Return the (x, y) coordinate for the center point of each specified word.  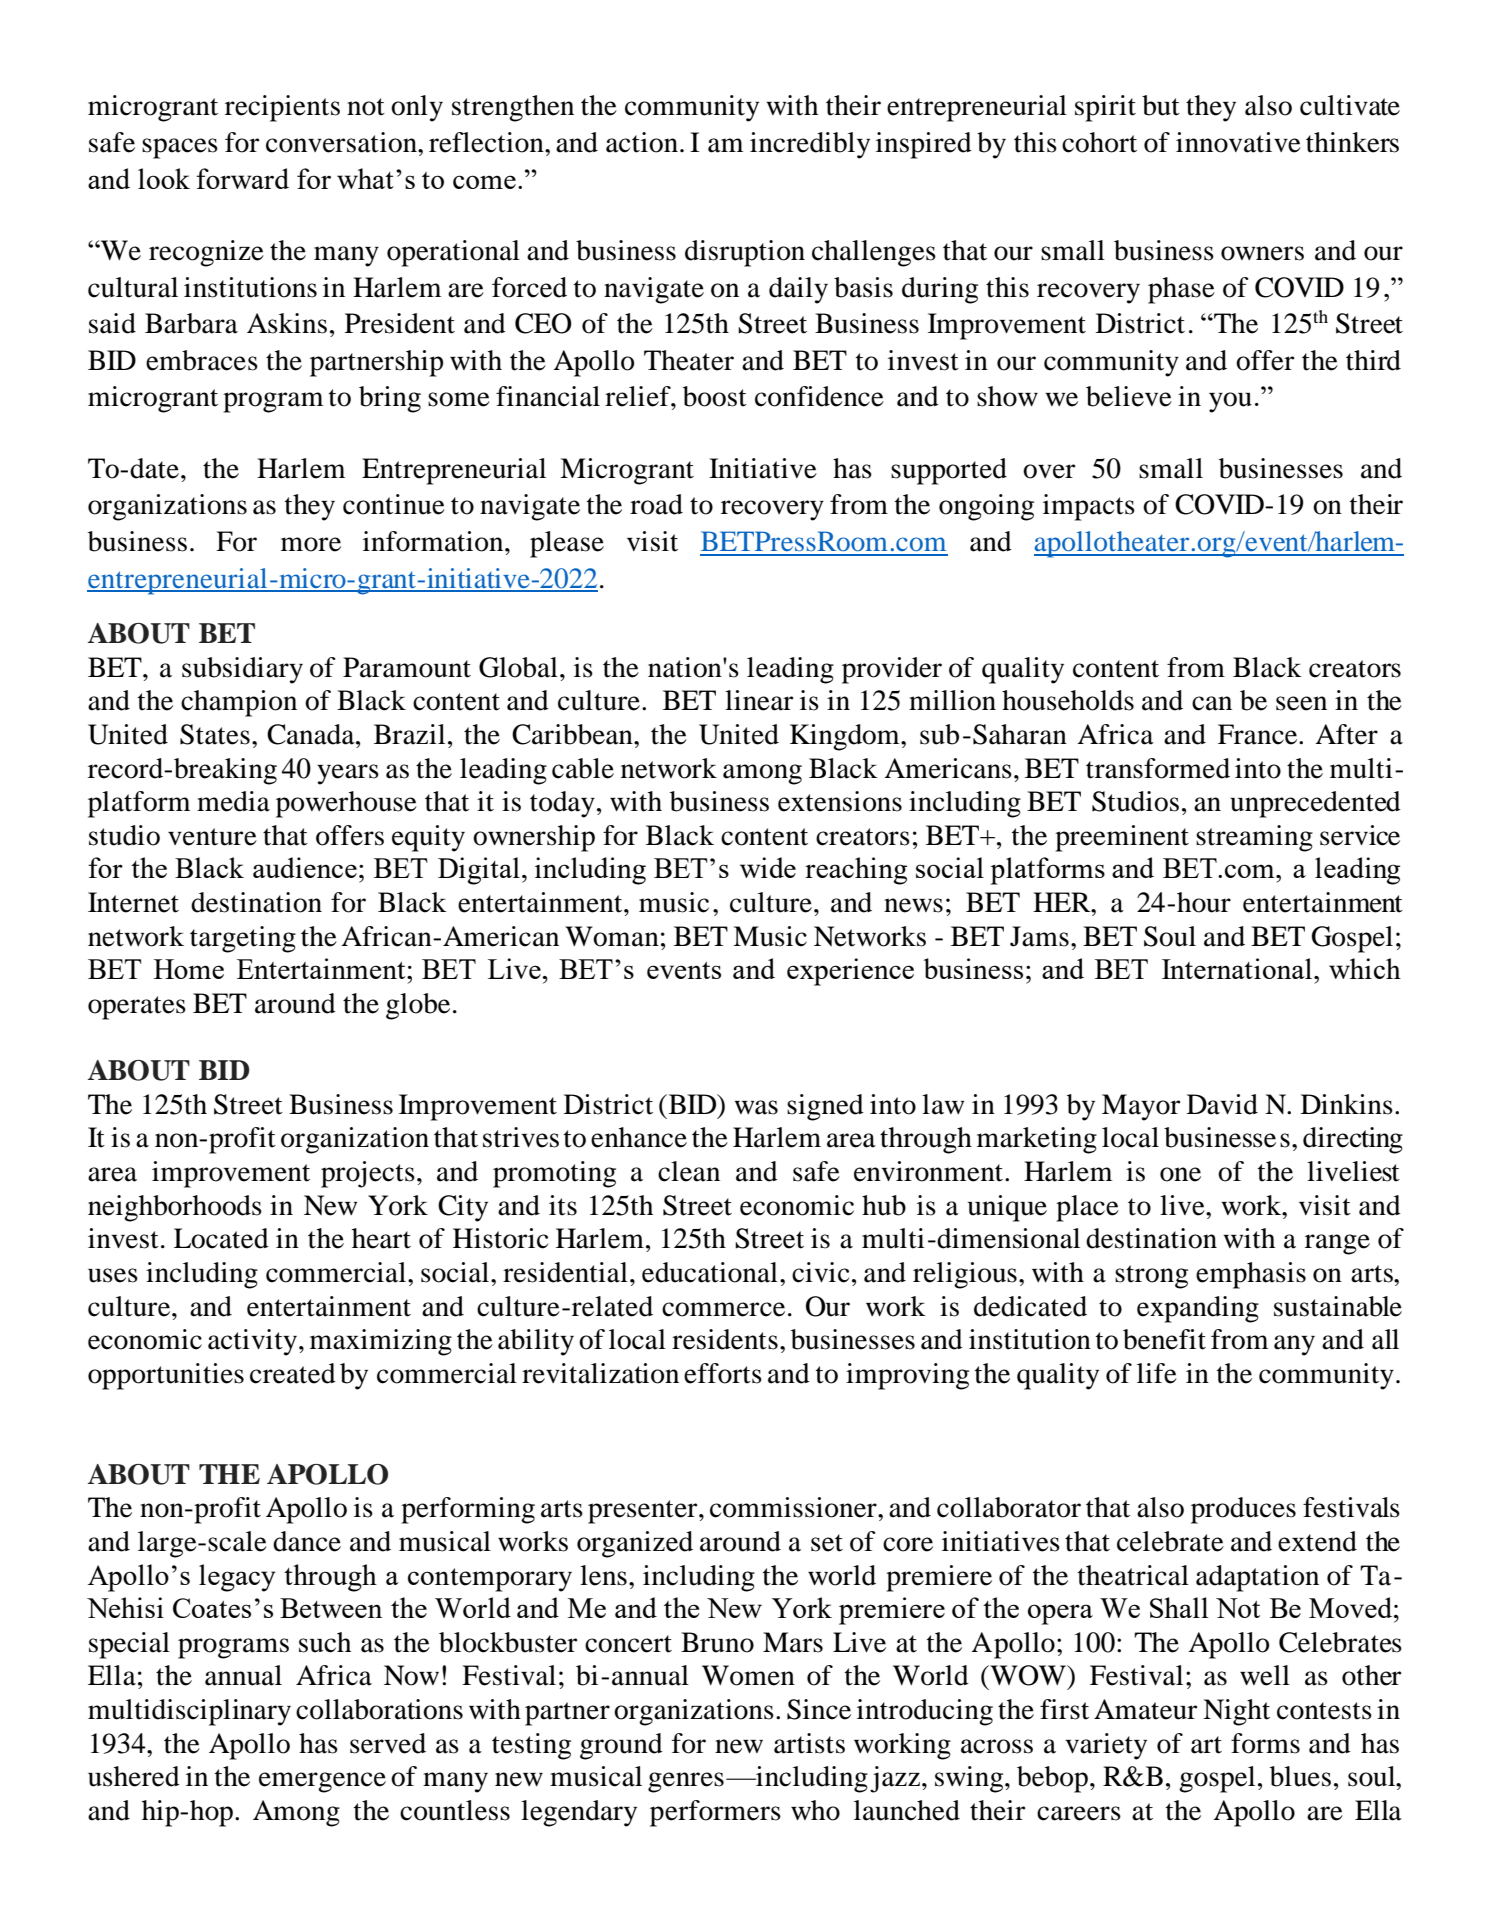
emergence (322, 1782)
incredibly (810, 145)
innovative (1238, 142)
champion (239, 703)
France (1259, 734)
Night (1236, 1712)
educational (710, 1272)
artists (809, 1743)
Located (221, 1238)
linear (759, 700)
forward (242, 178)
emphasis (1251, 1275)
